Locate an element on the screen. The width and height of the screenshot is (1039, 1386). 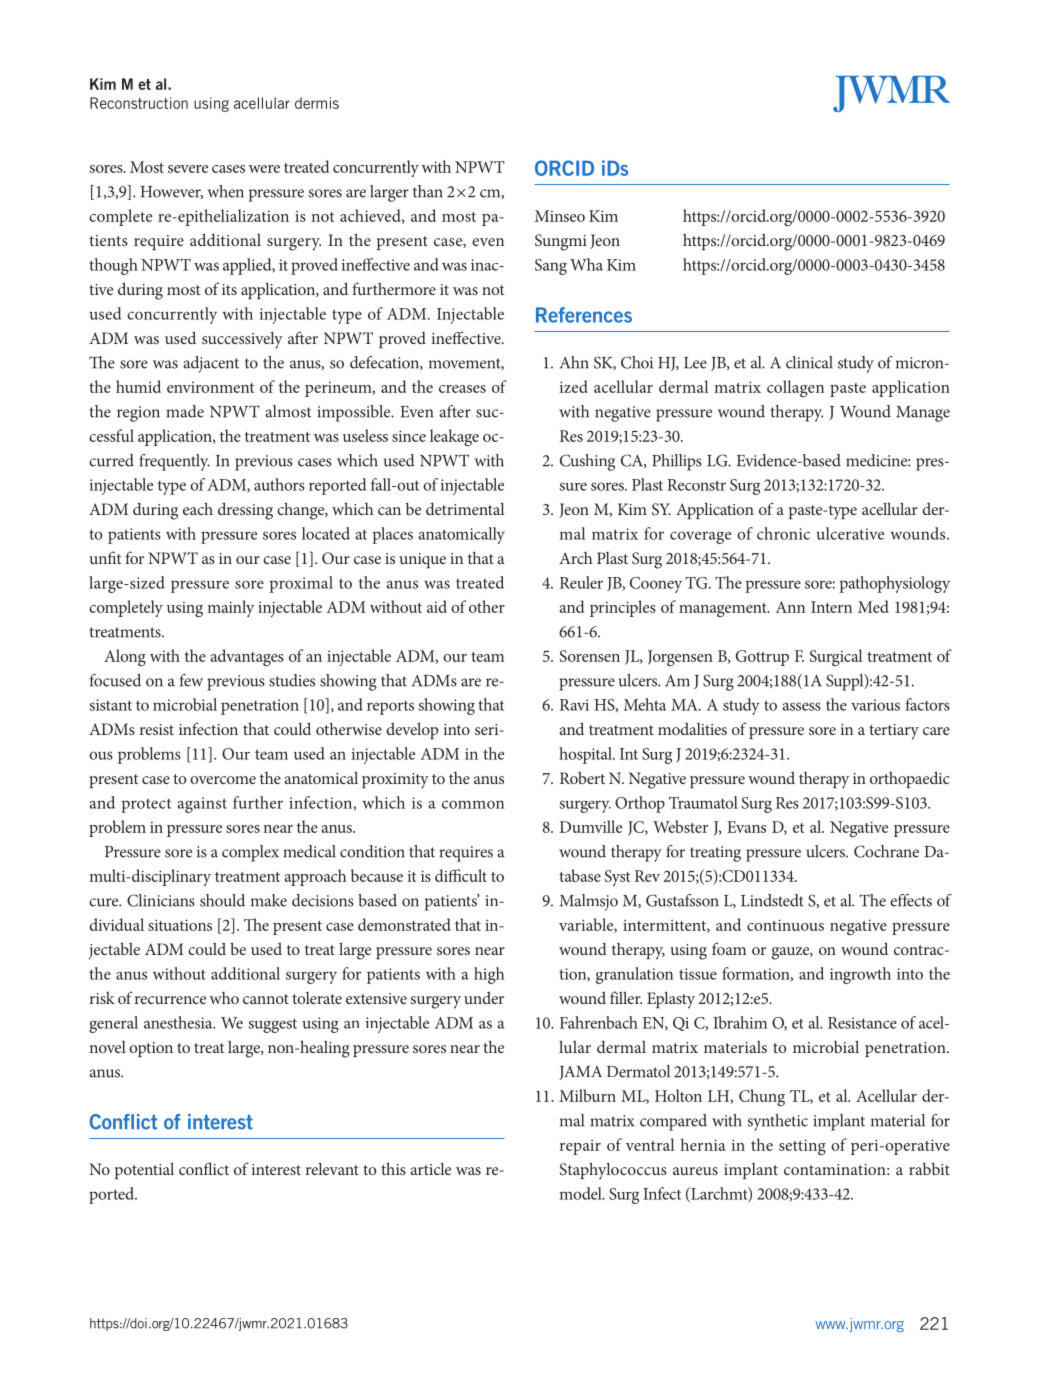
advantages is located at coordinates (247, 657).
